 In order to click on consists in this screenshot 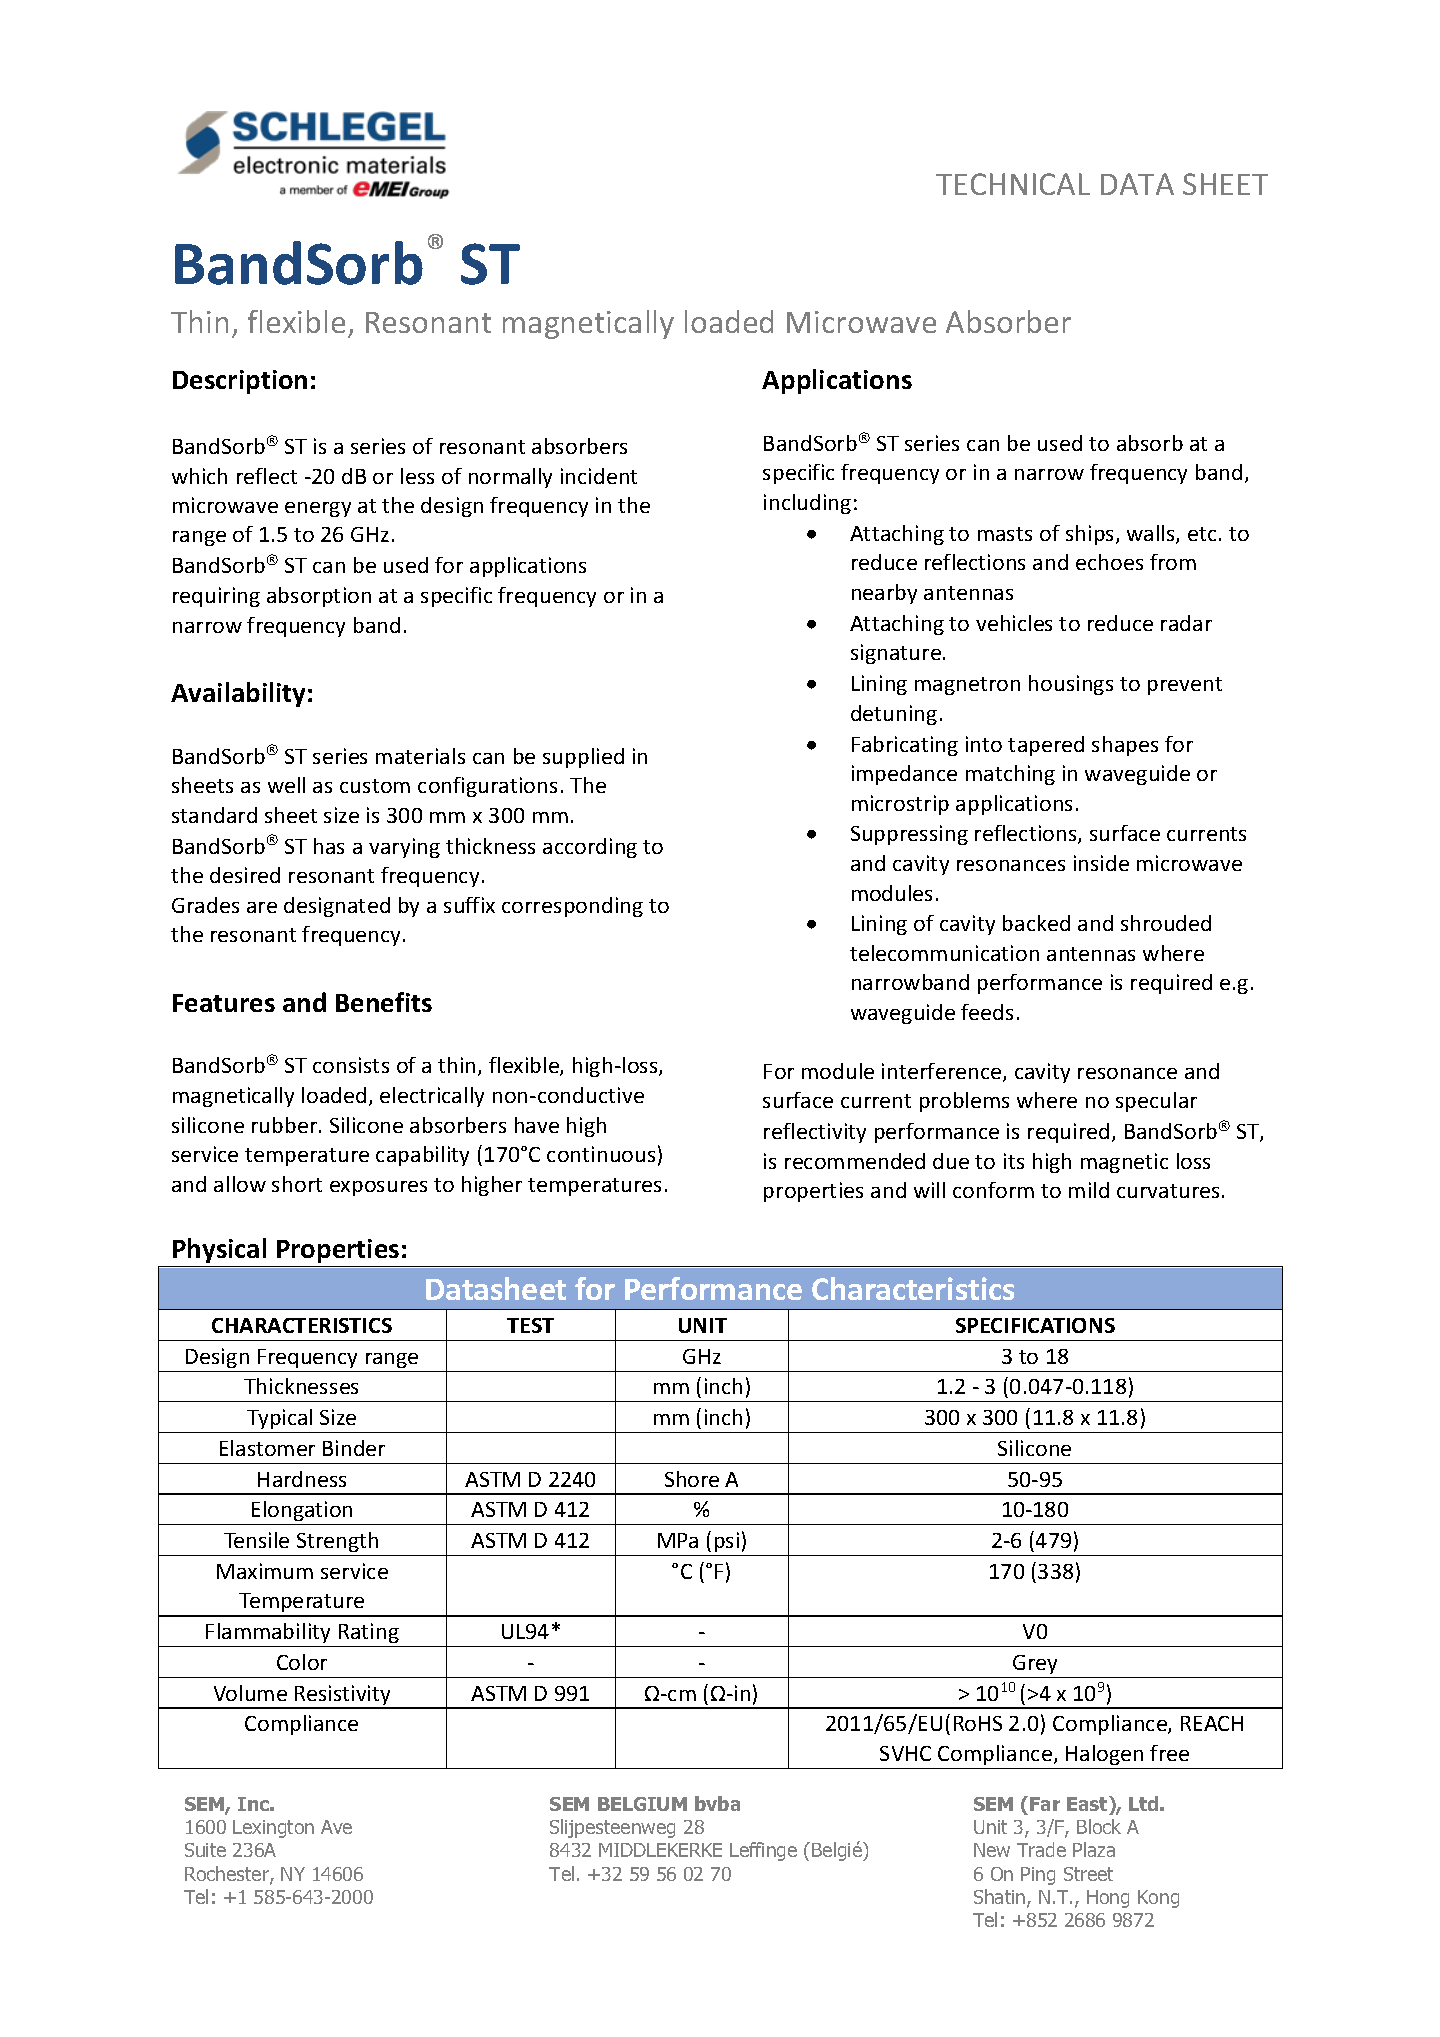, I will do `click(351, 1065)`.
